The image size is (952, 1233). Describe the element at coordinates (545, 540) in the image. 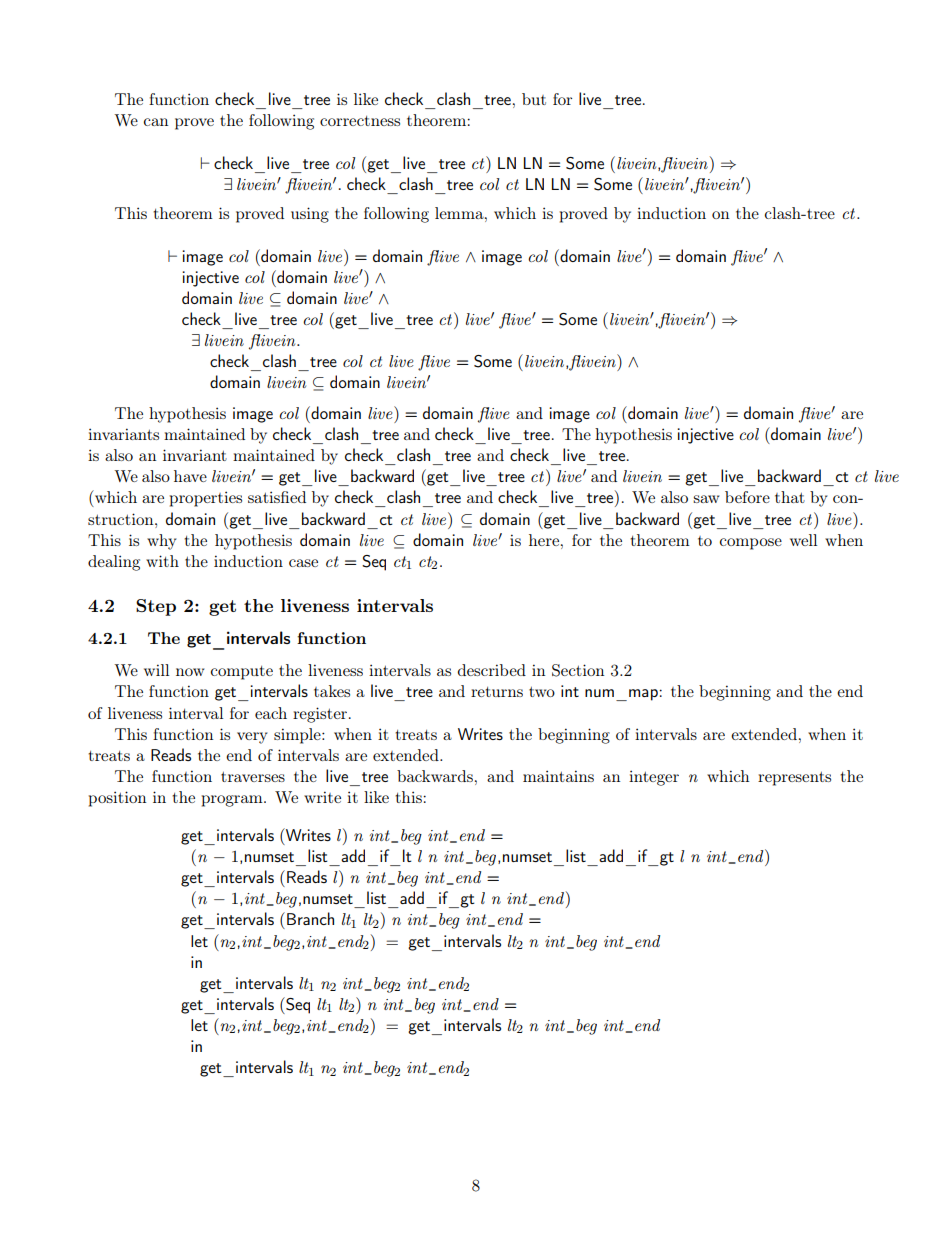

I see `here` at that location.
